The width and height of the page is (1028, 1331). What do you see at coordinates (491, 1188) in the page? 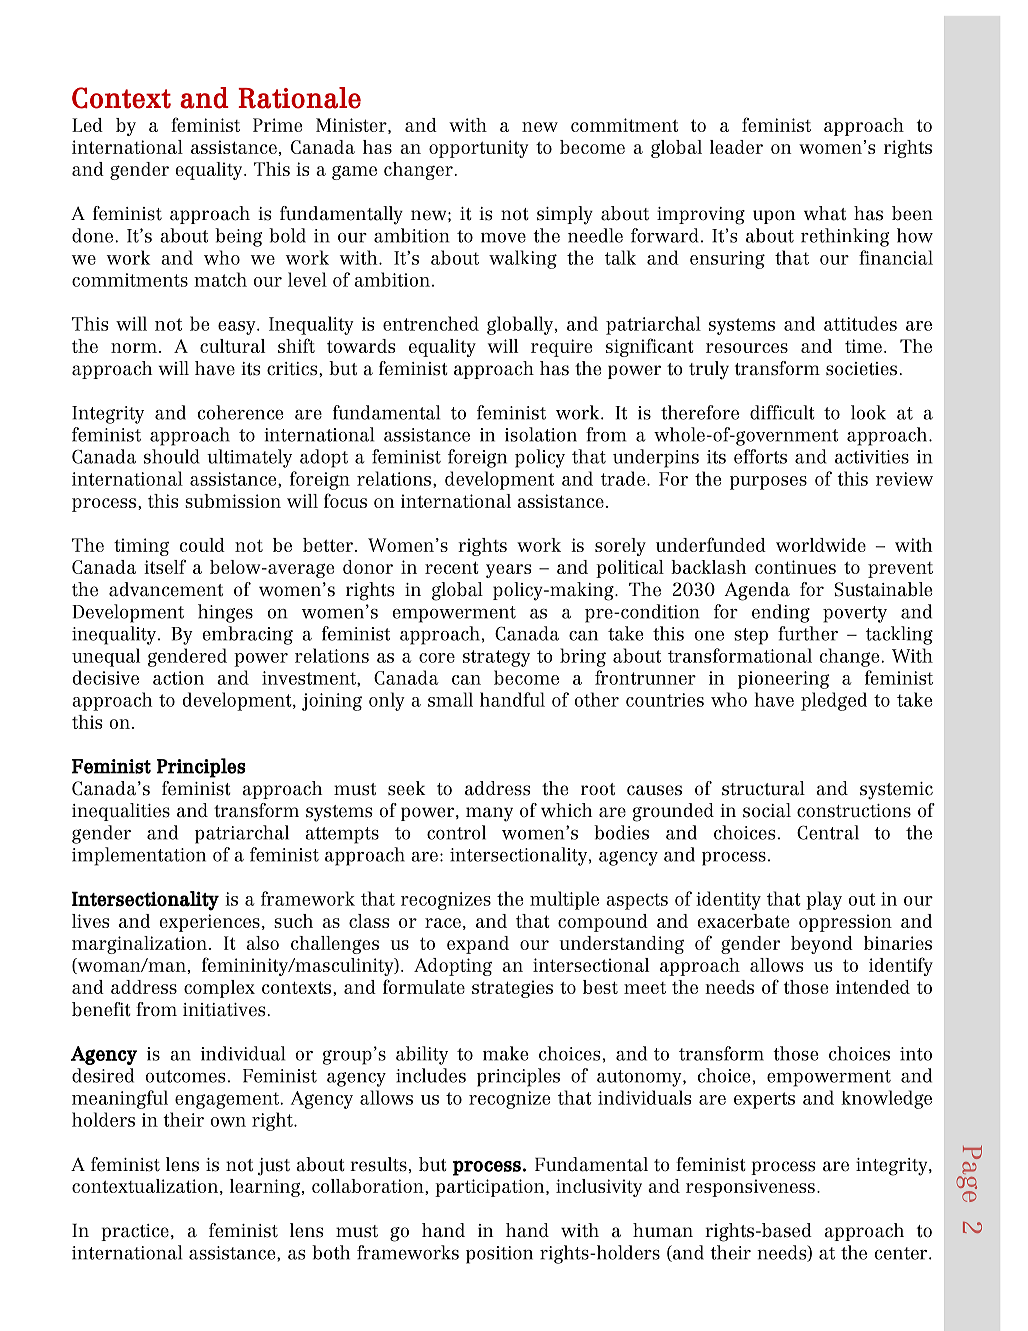
I see `participation` at bounding box center [491, 1188].
